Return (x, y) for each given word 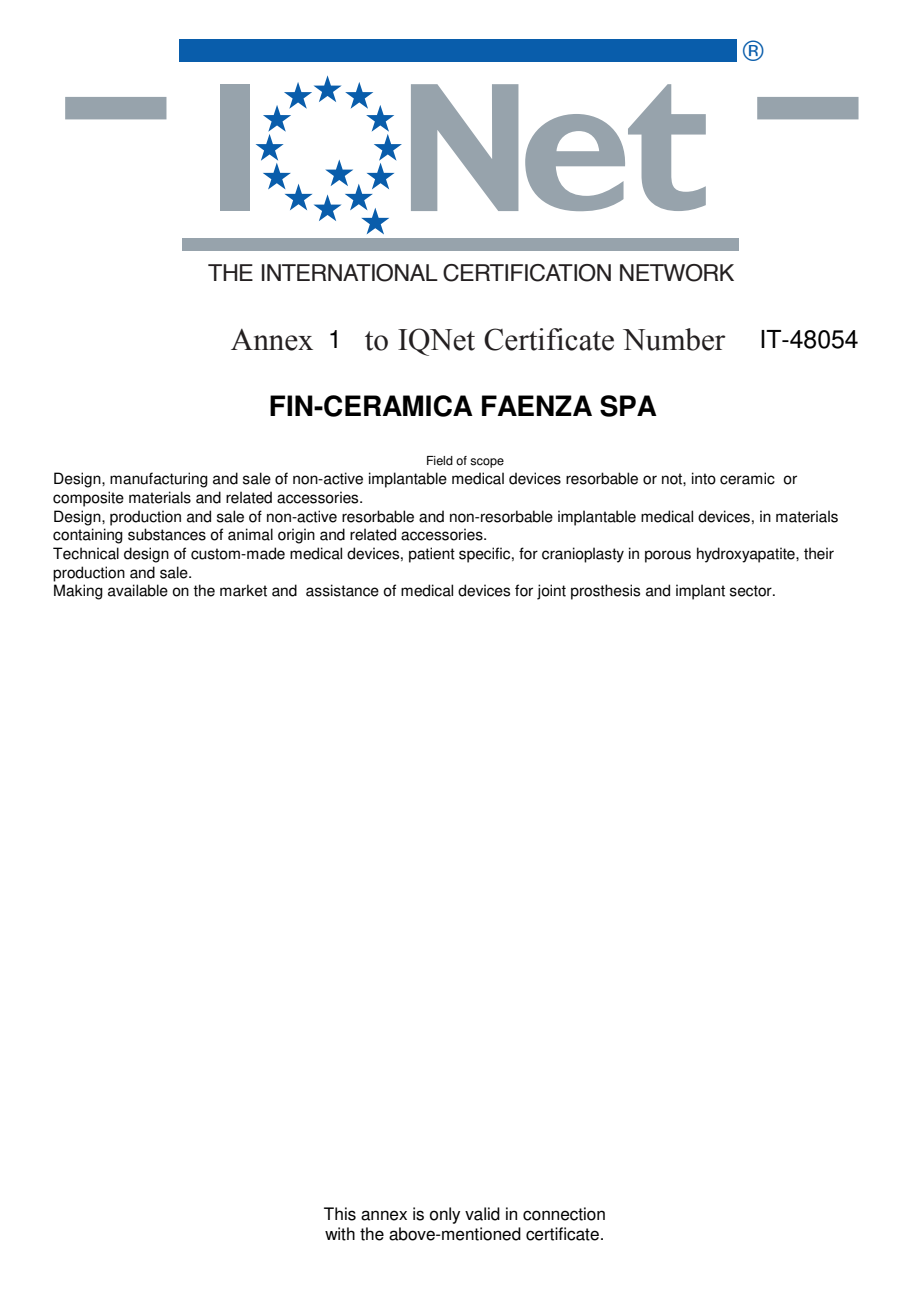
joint (551, 592)
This (340, 1214)
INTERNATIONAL (350, 273)
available (138, 590)
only (445, 1215)
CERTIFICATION (527, 273)
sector (752, 591)
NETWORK (677, 273)
